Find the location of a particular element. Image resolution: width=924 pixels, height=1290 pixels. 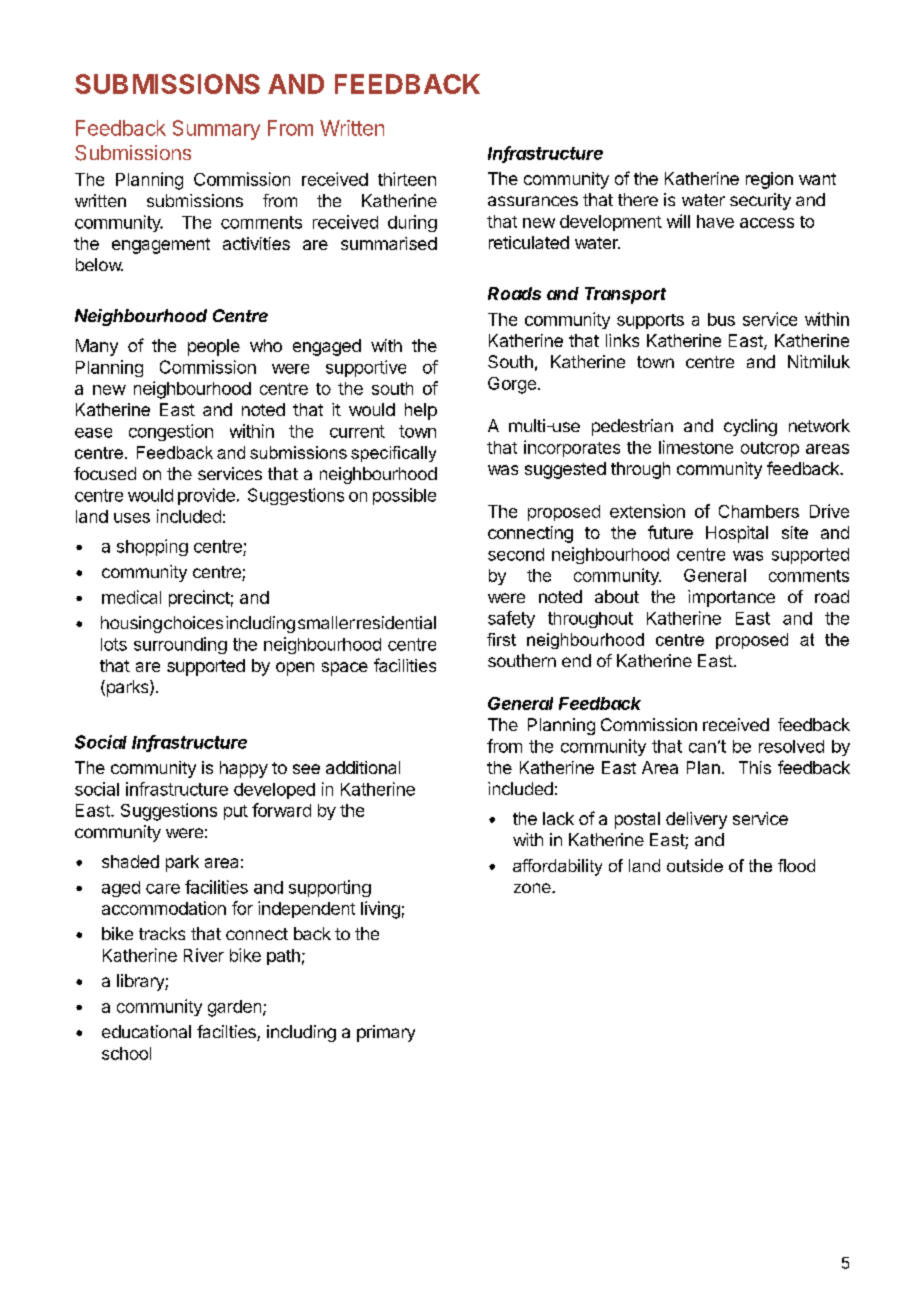

congestion is located at coordinates (171, 432).
